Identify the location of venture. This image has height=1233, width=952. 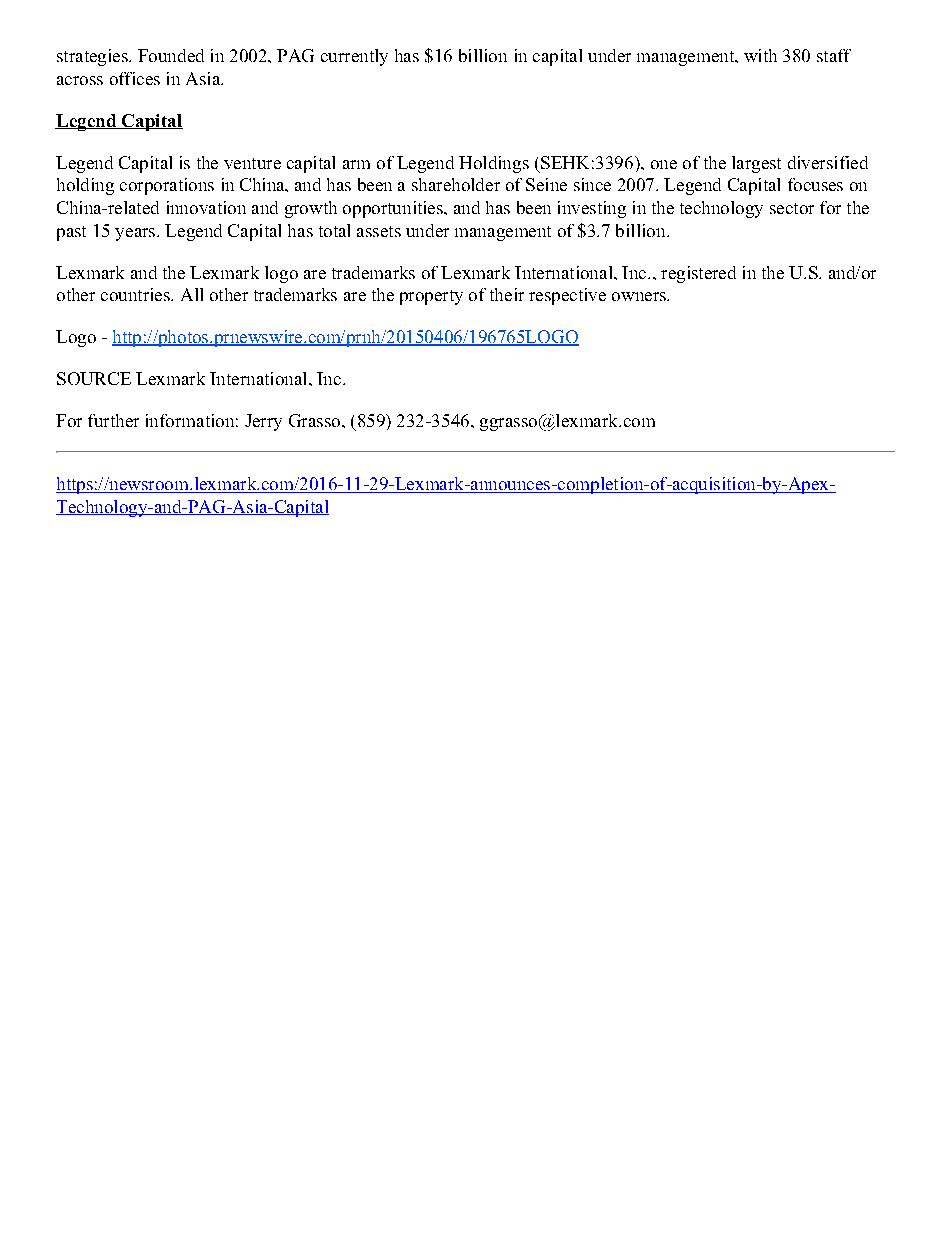
(252, 163).
